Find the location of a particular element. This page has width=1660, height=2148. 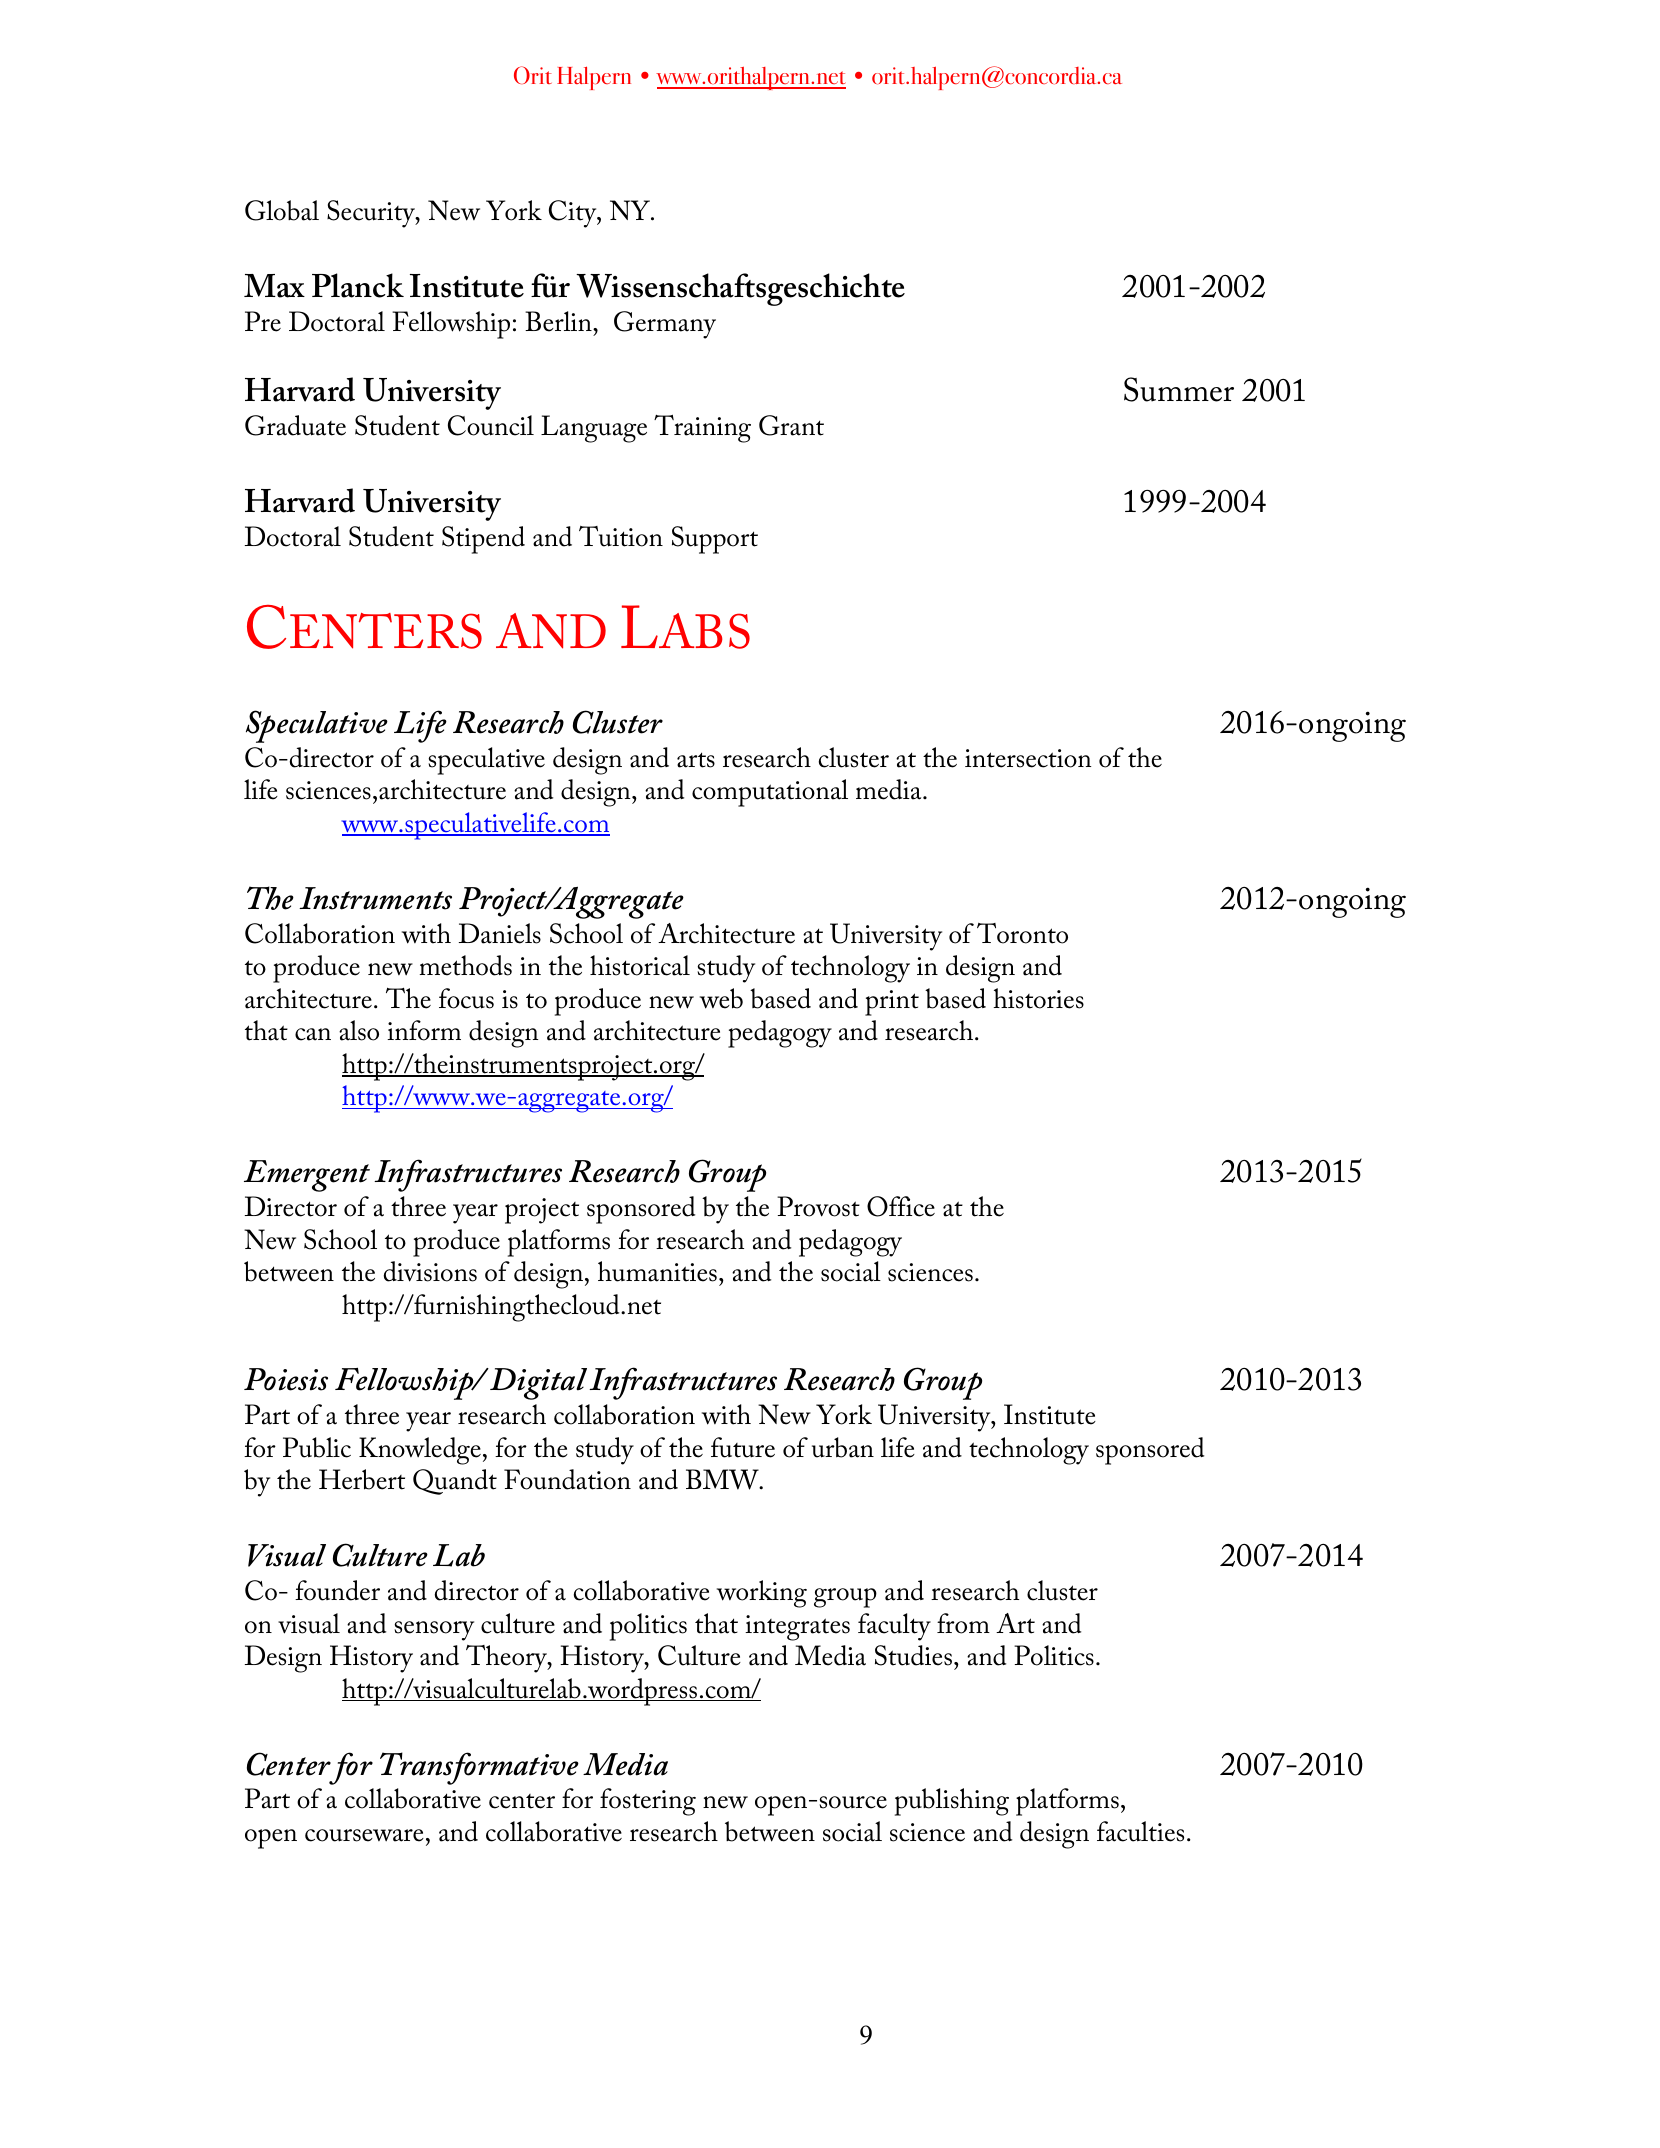

histories is located at coordinates (1038, 998).
